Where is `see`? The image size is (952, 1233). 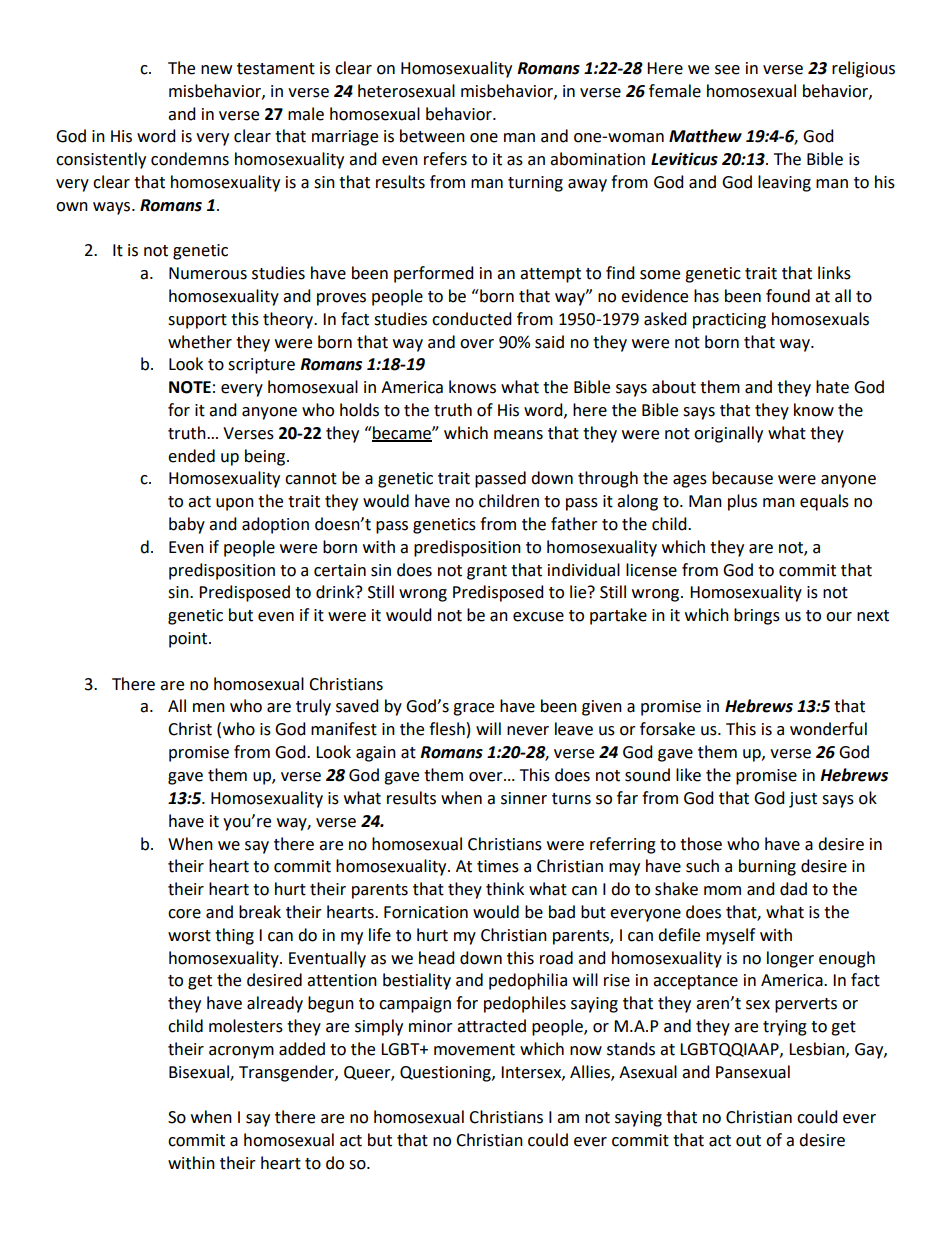
see is located at coordinates (727, 70).
